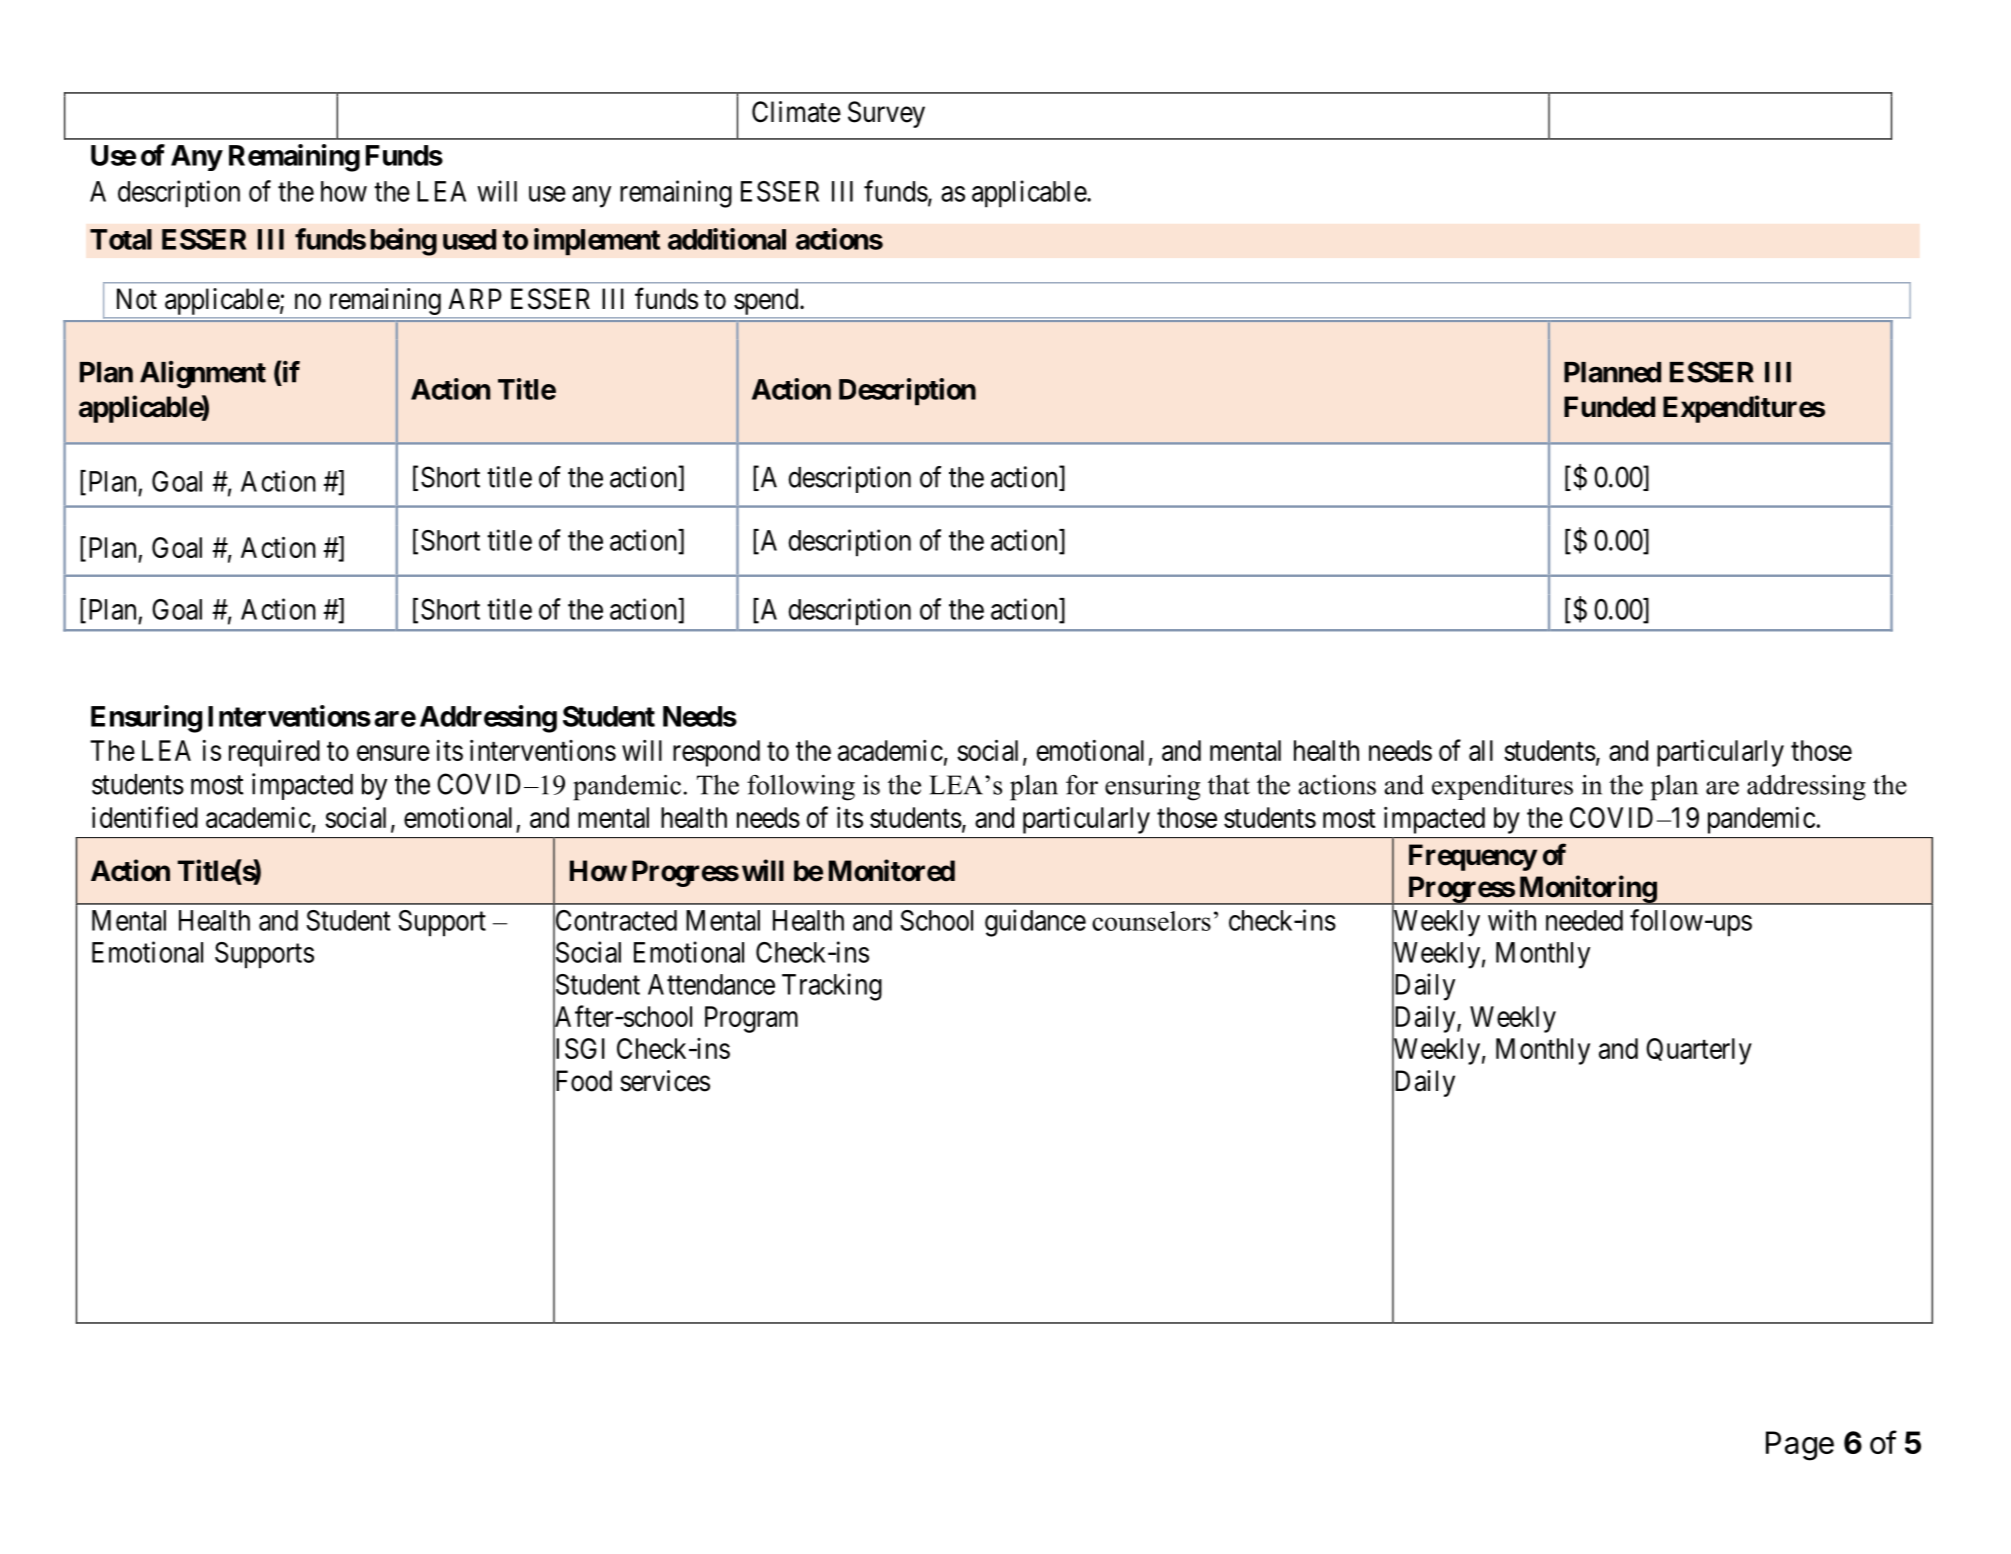 The width and height of the screenshot is (2011, 1554). Describe the element at coordinates (1800, 1446) in the screenshot. I see `Page` at that location.
